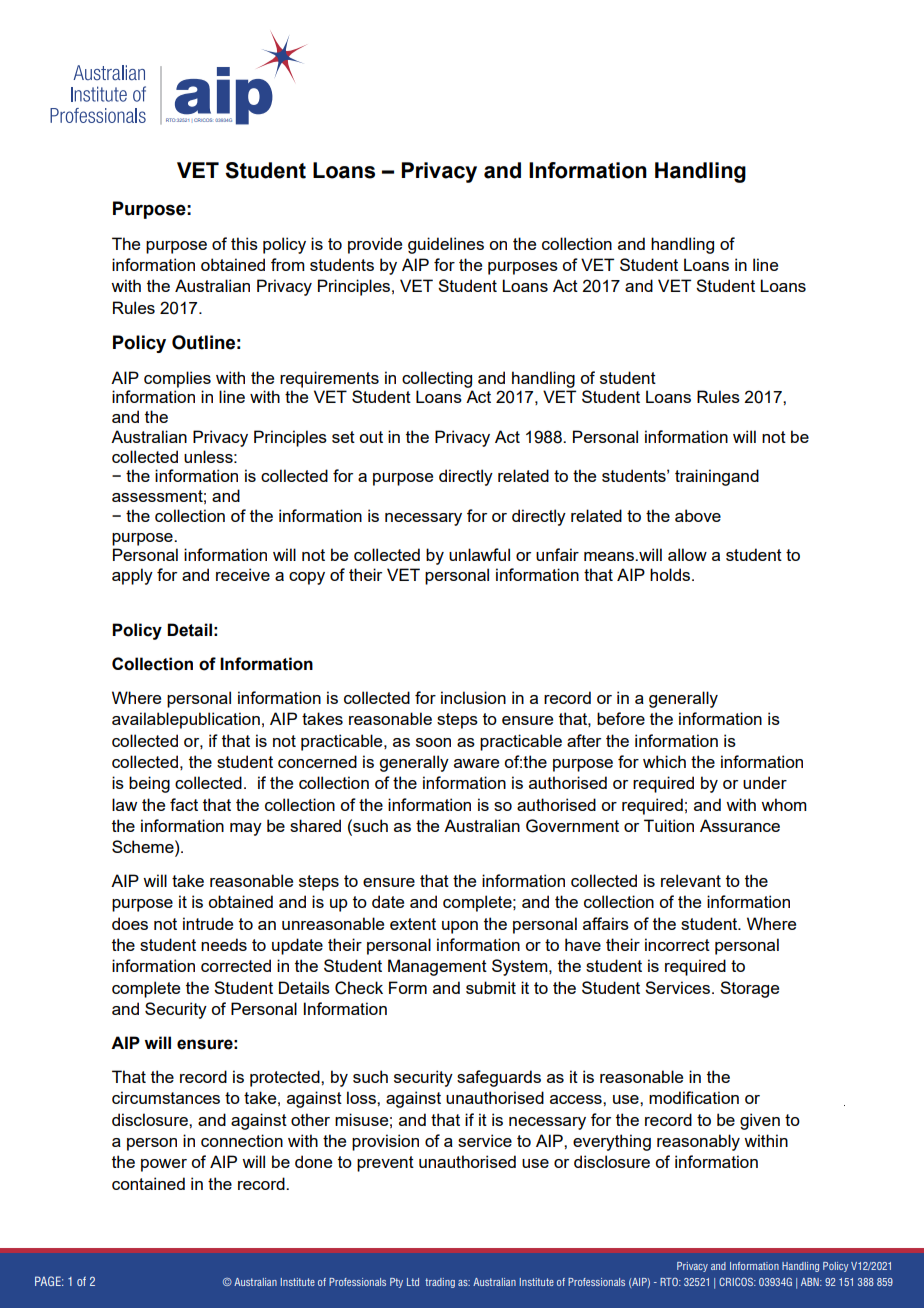 Image resolution: width=924 pixels, height=1308 pixels. Describe the element at coordinates (664, 761) in the screenshot. I see `which` at that location.
